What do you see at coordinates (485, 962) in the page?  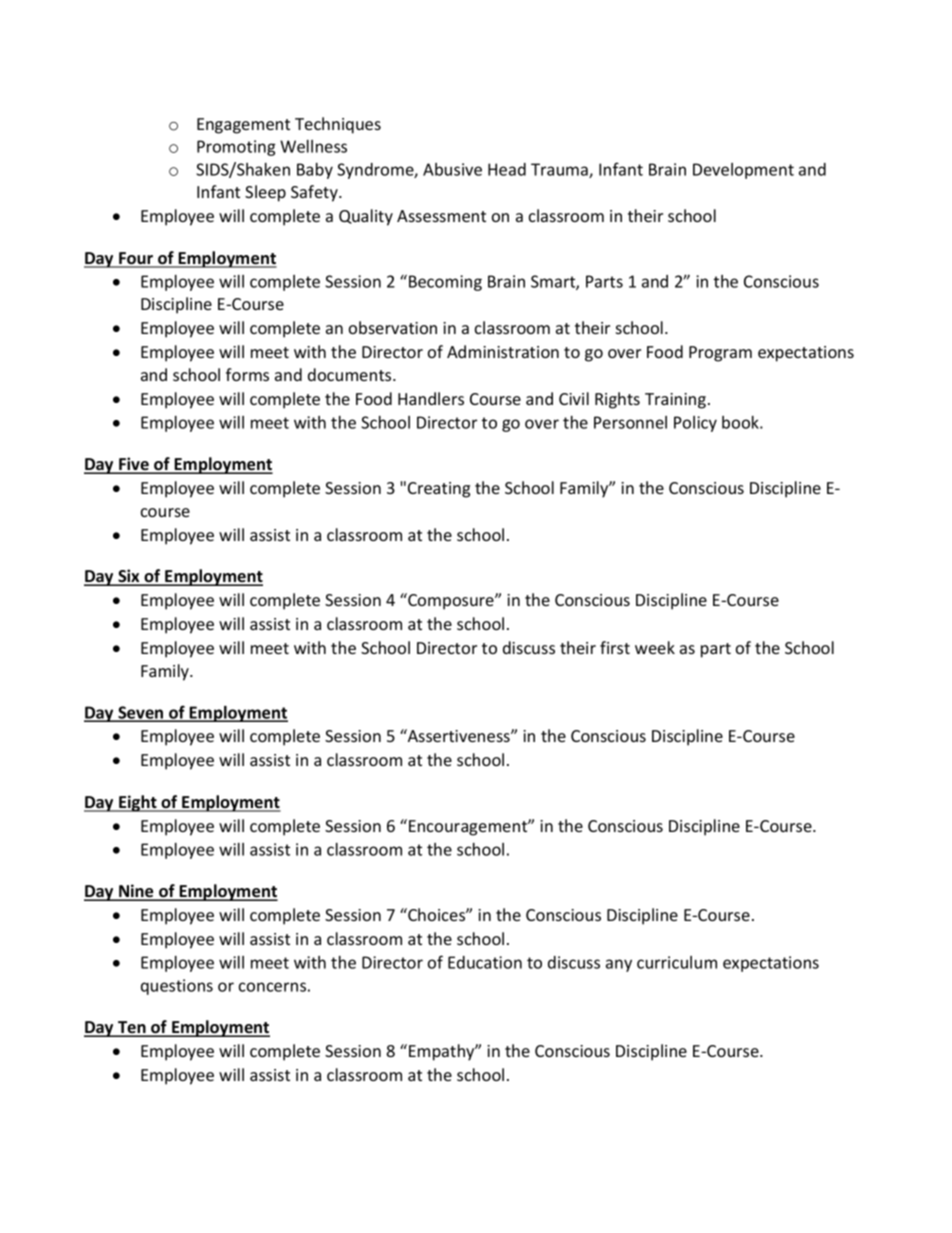 I see `Education` at bounding box center [485, 962].
